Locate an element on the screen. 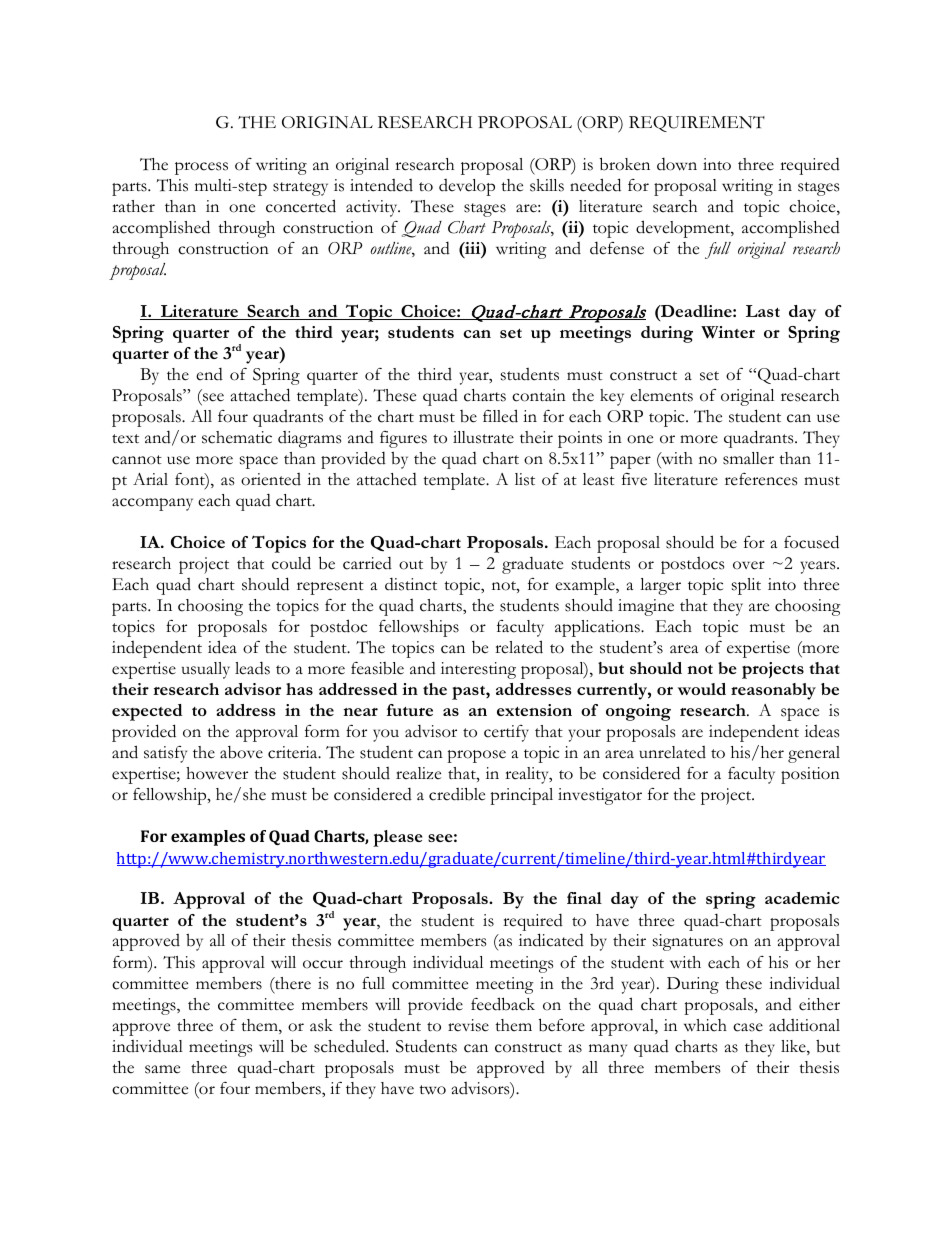 The image size is (952, 1233). revise is located at coordinates (468, 1025).
